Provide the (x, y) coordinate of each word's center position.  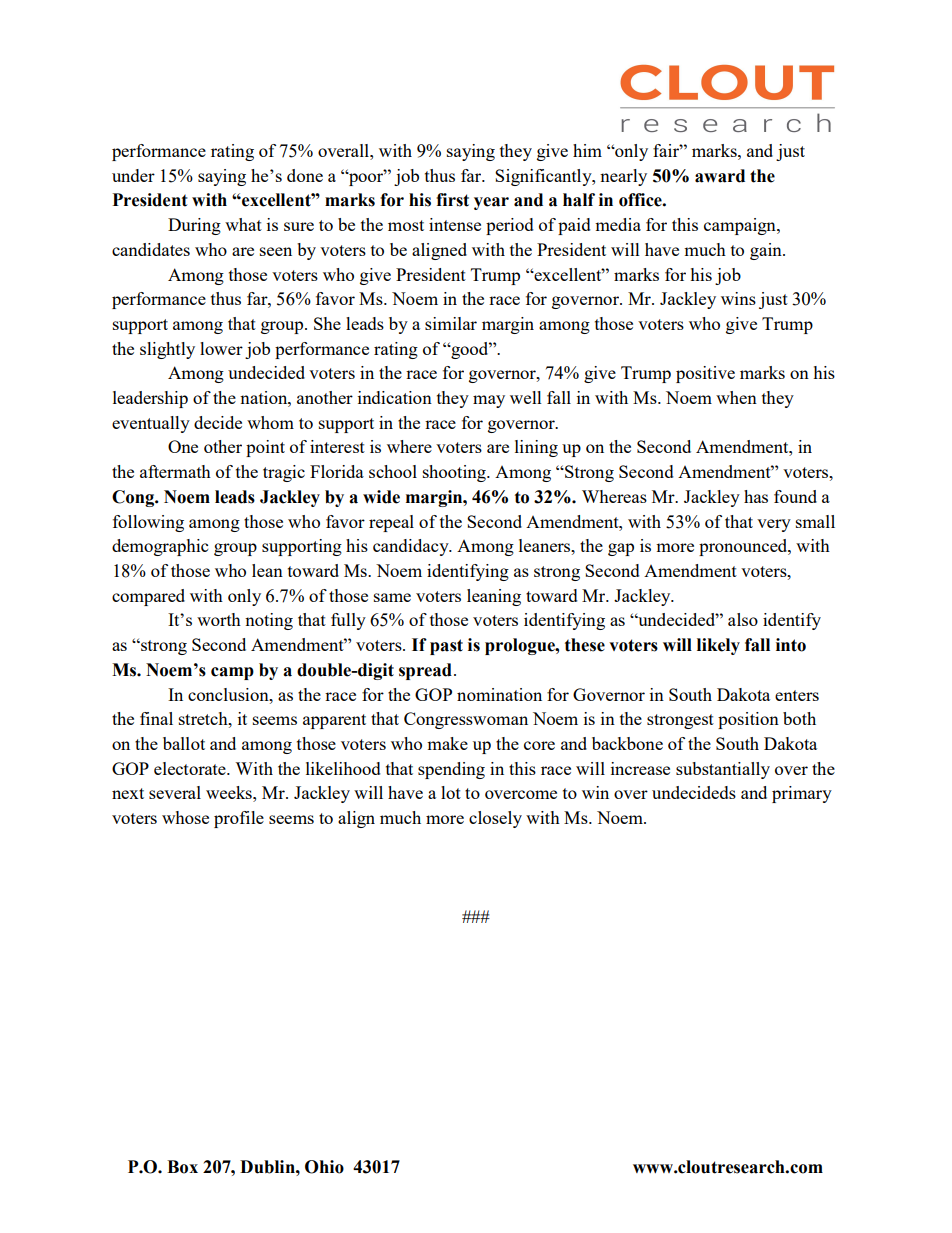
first (452, 200)
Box (182, 1167)
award (720, 176)
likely (718, 646)
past (446, 647)
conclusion (229, 694)
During (194, 226)
